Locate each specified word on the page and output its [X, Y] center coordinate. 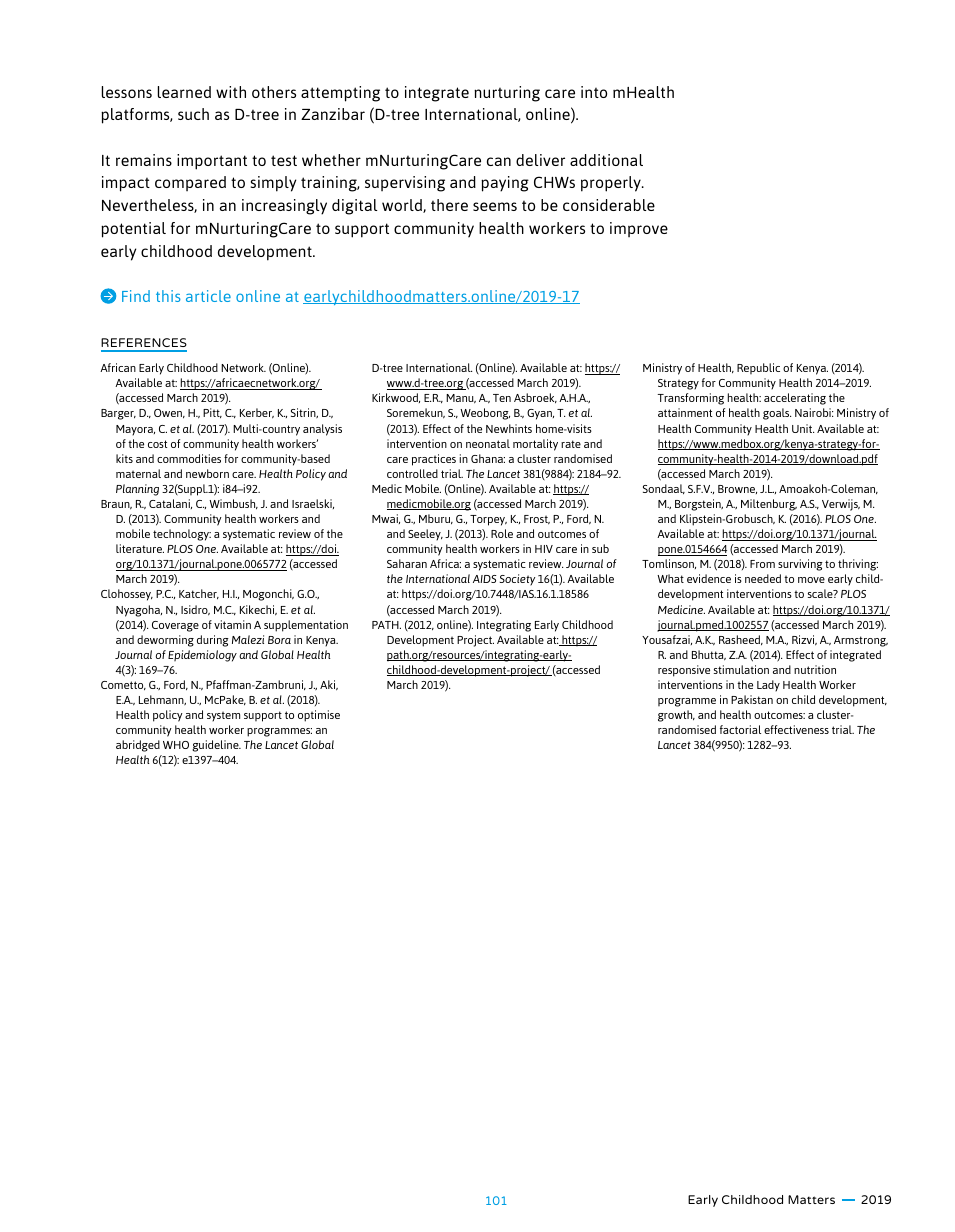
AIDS [484, 579]
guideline [216, 746]
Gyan [540, 414]
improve [639, 229]
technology [182, 535]
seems [495, 206]
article [208, 296]
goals [777, 414]
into [594, 92]
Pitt [212, 413]
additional [606, 160]
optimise [319, 716]
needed [763, 578]
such [193, 114]
